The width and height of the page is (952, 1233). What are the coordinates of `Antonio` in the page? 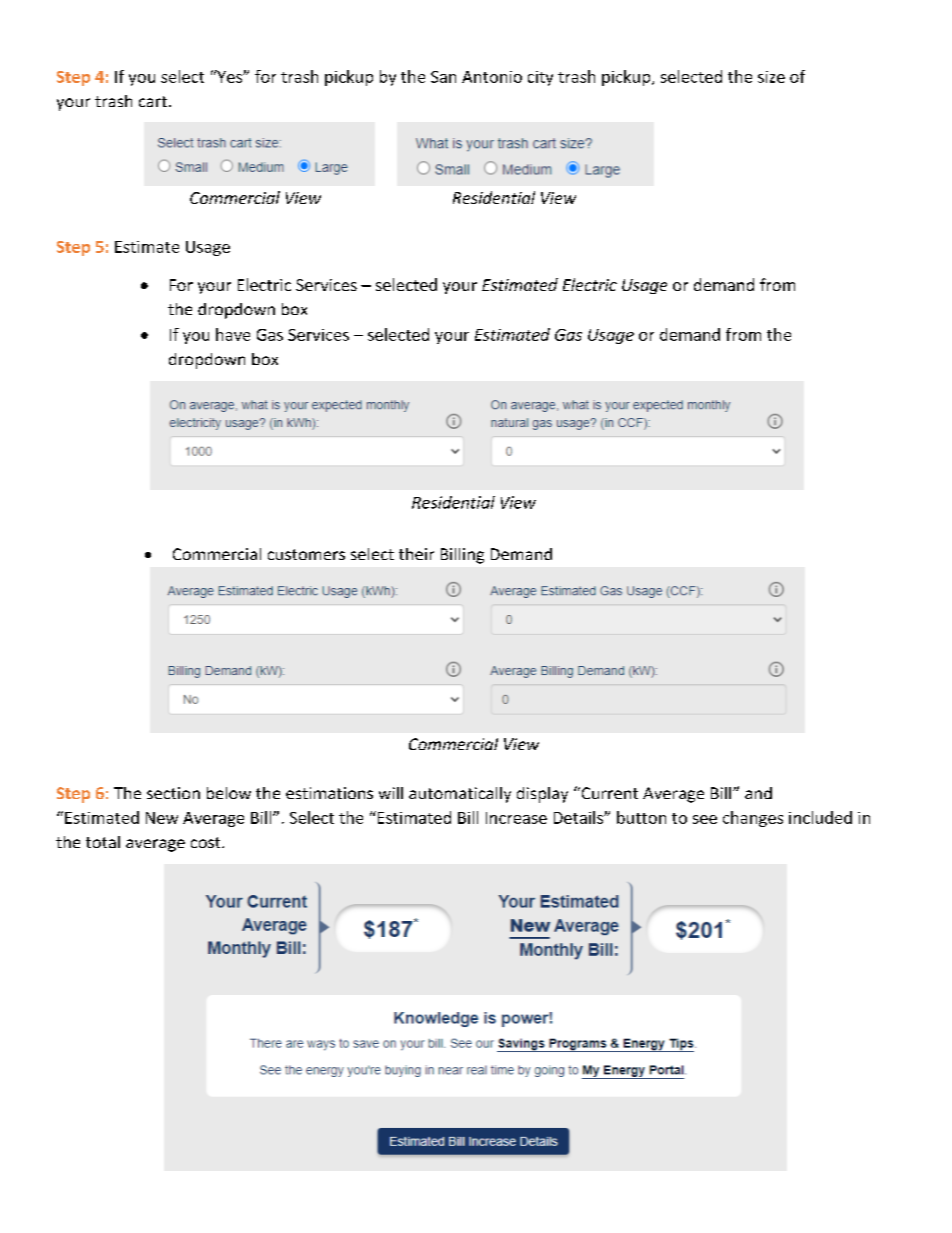 It's located at (492, 77).
